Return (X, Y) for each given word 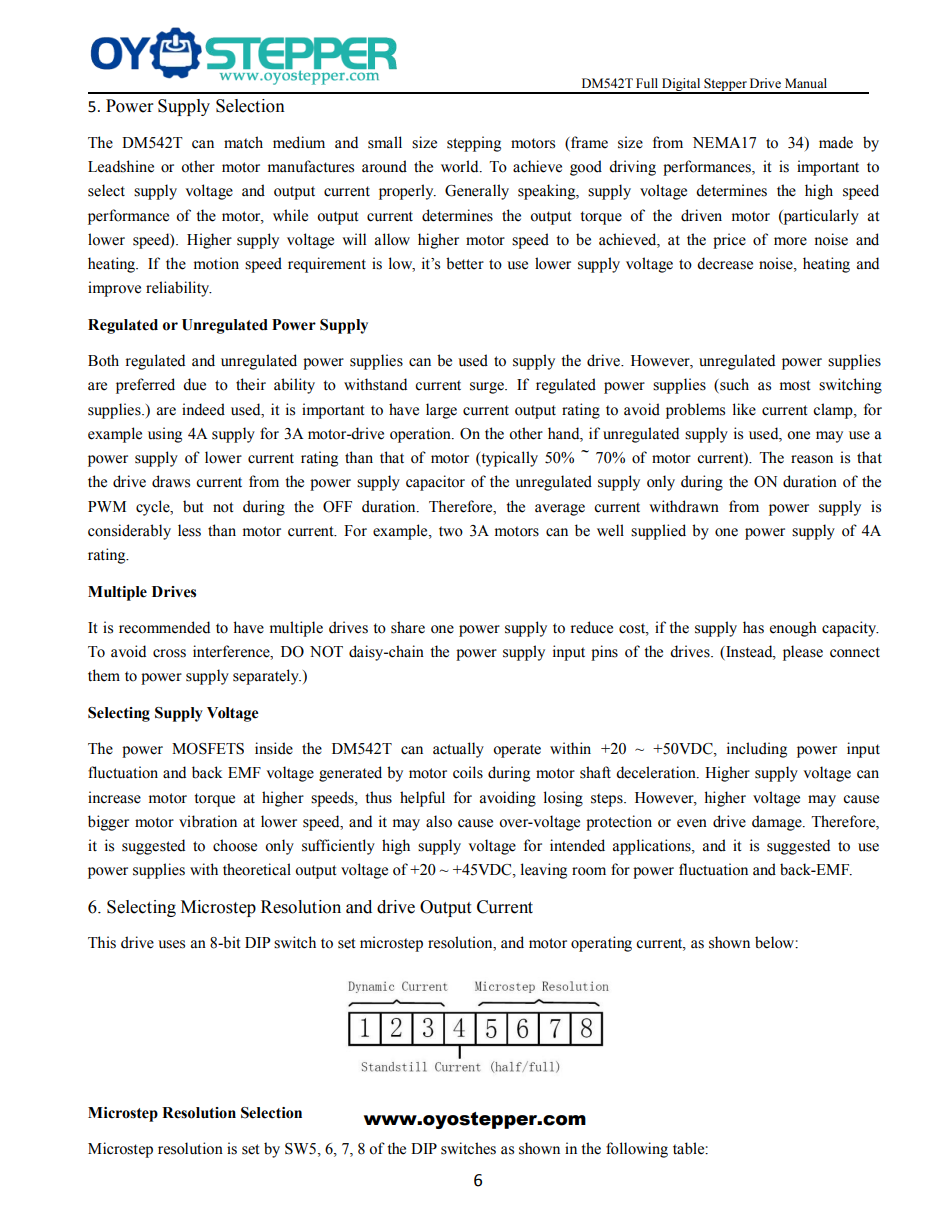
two (451, 531)
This (102, 942)
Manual (806, 83)
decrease (725, 263)
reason (812, 459)
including (757, 750)
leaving (544, 871)
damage (778, 823)
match (243, 142)
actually (458, 750)
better (465, 263)
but (193, 506)
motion (216, 263)
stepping (474, 144)
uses (171, 944)
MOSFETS (208, 749)
